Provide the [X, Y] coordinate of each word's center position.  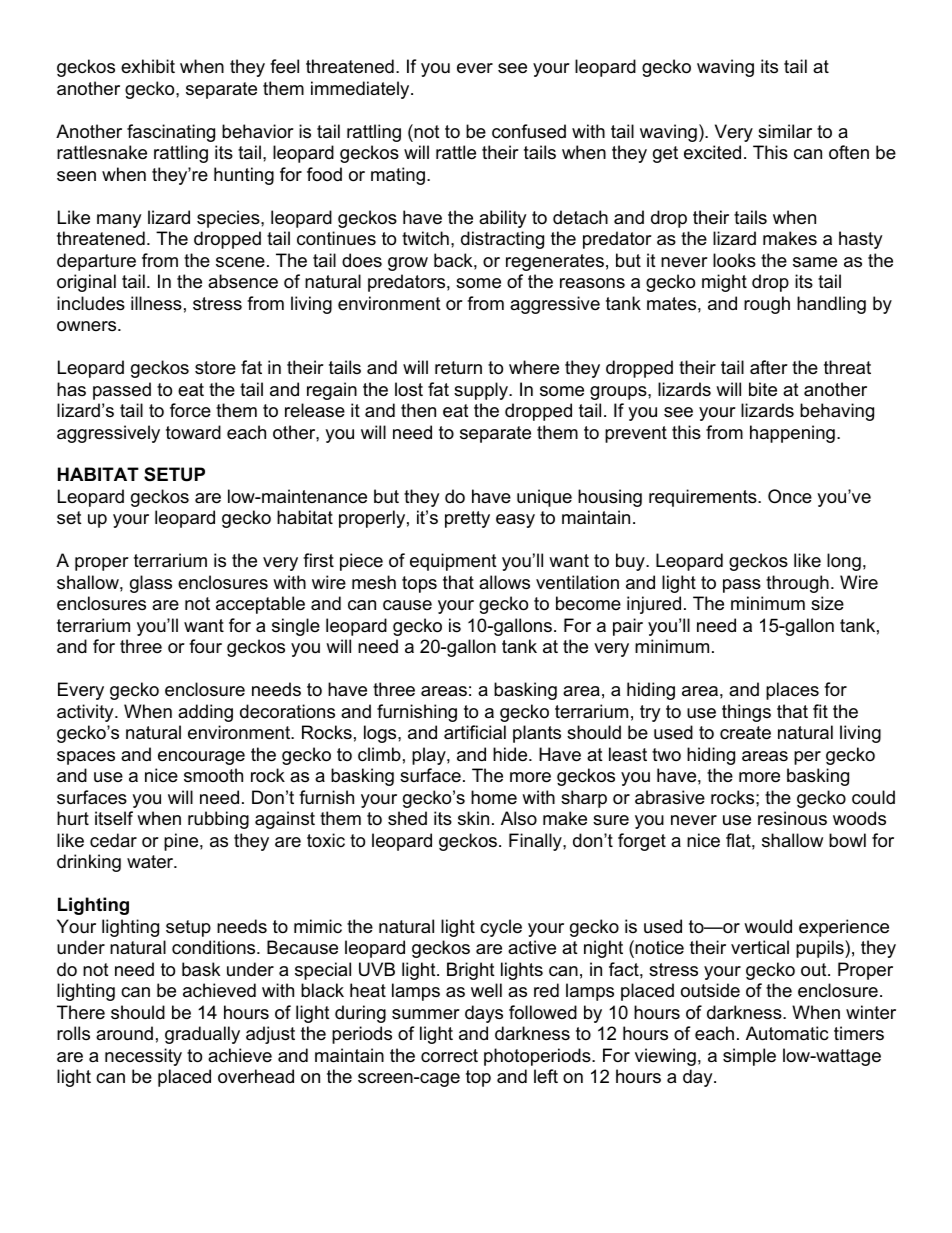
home [494, 797]
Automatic [787, 1033]
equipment [453, 562]
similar [785, 131]
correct [449, 1056]
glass [151, 584]
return [458, 368]
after [769, 367]
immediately [361, 90]
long [844, 562]
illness [156, 303]
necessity [143, 1057]
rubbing [218, 820]
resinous [792, 818]
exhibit [148, 66]
